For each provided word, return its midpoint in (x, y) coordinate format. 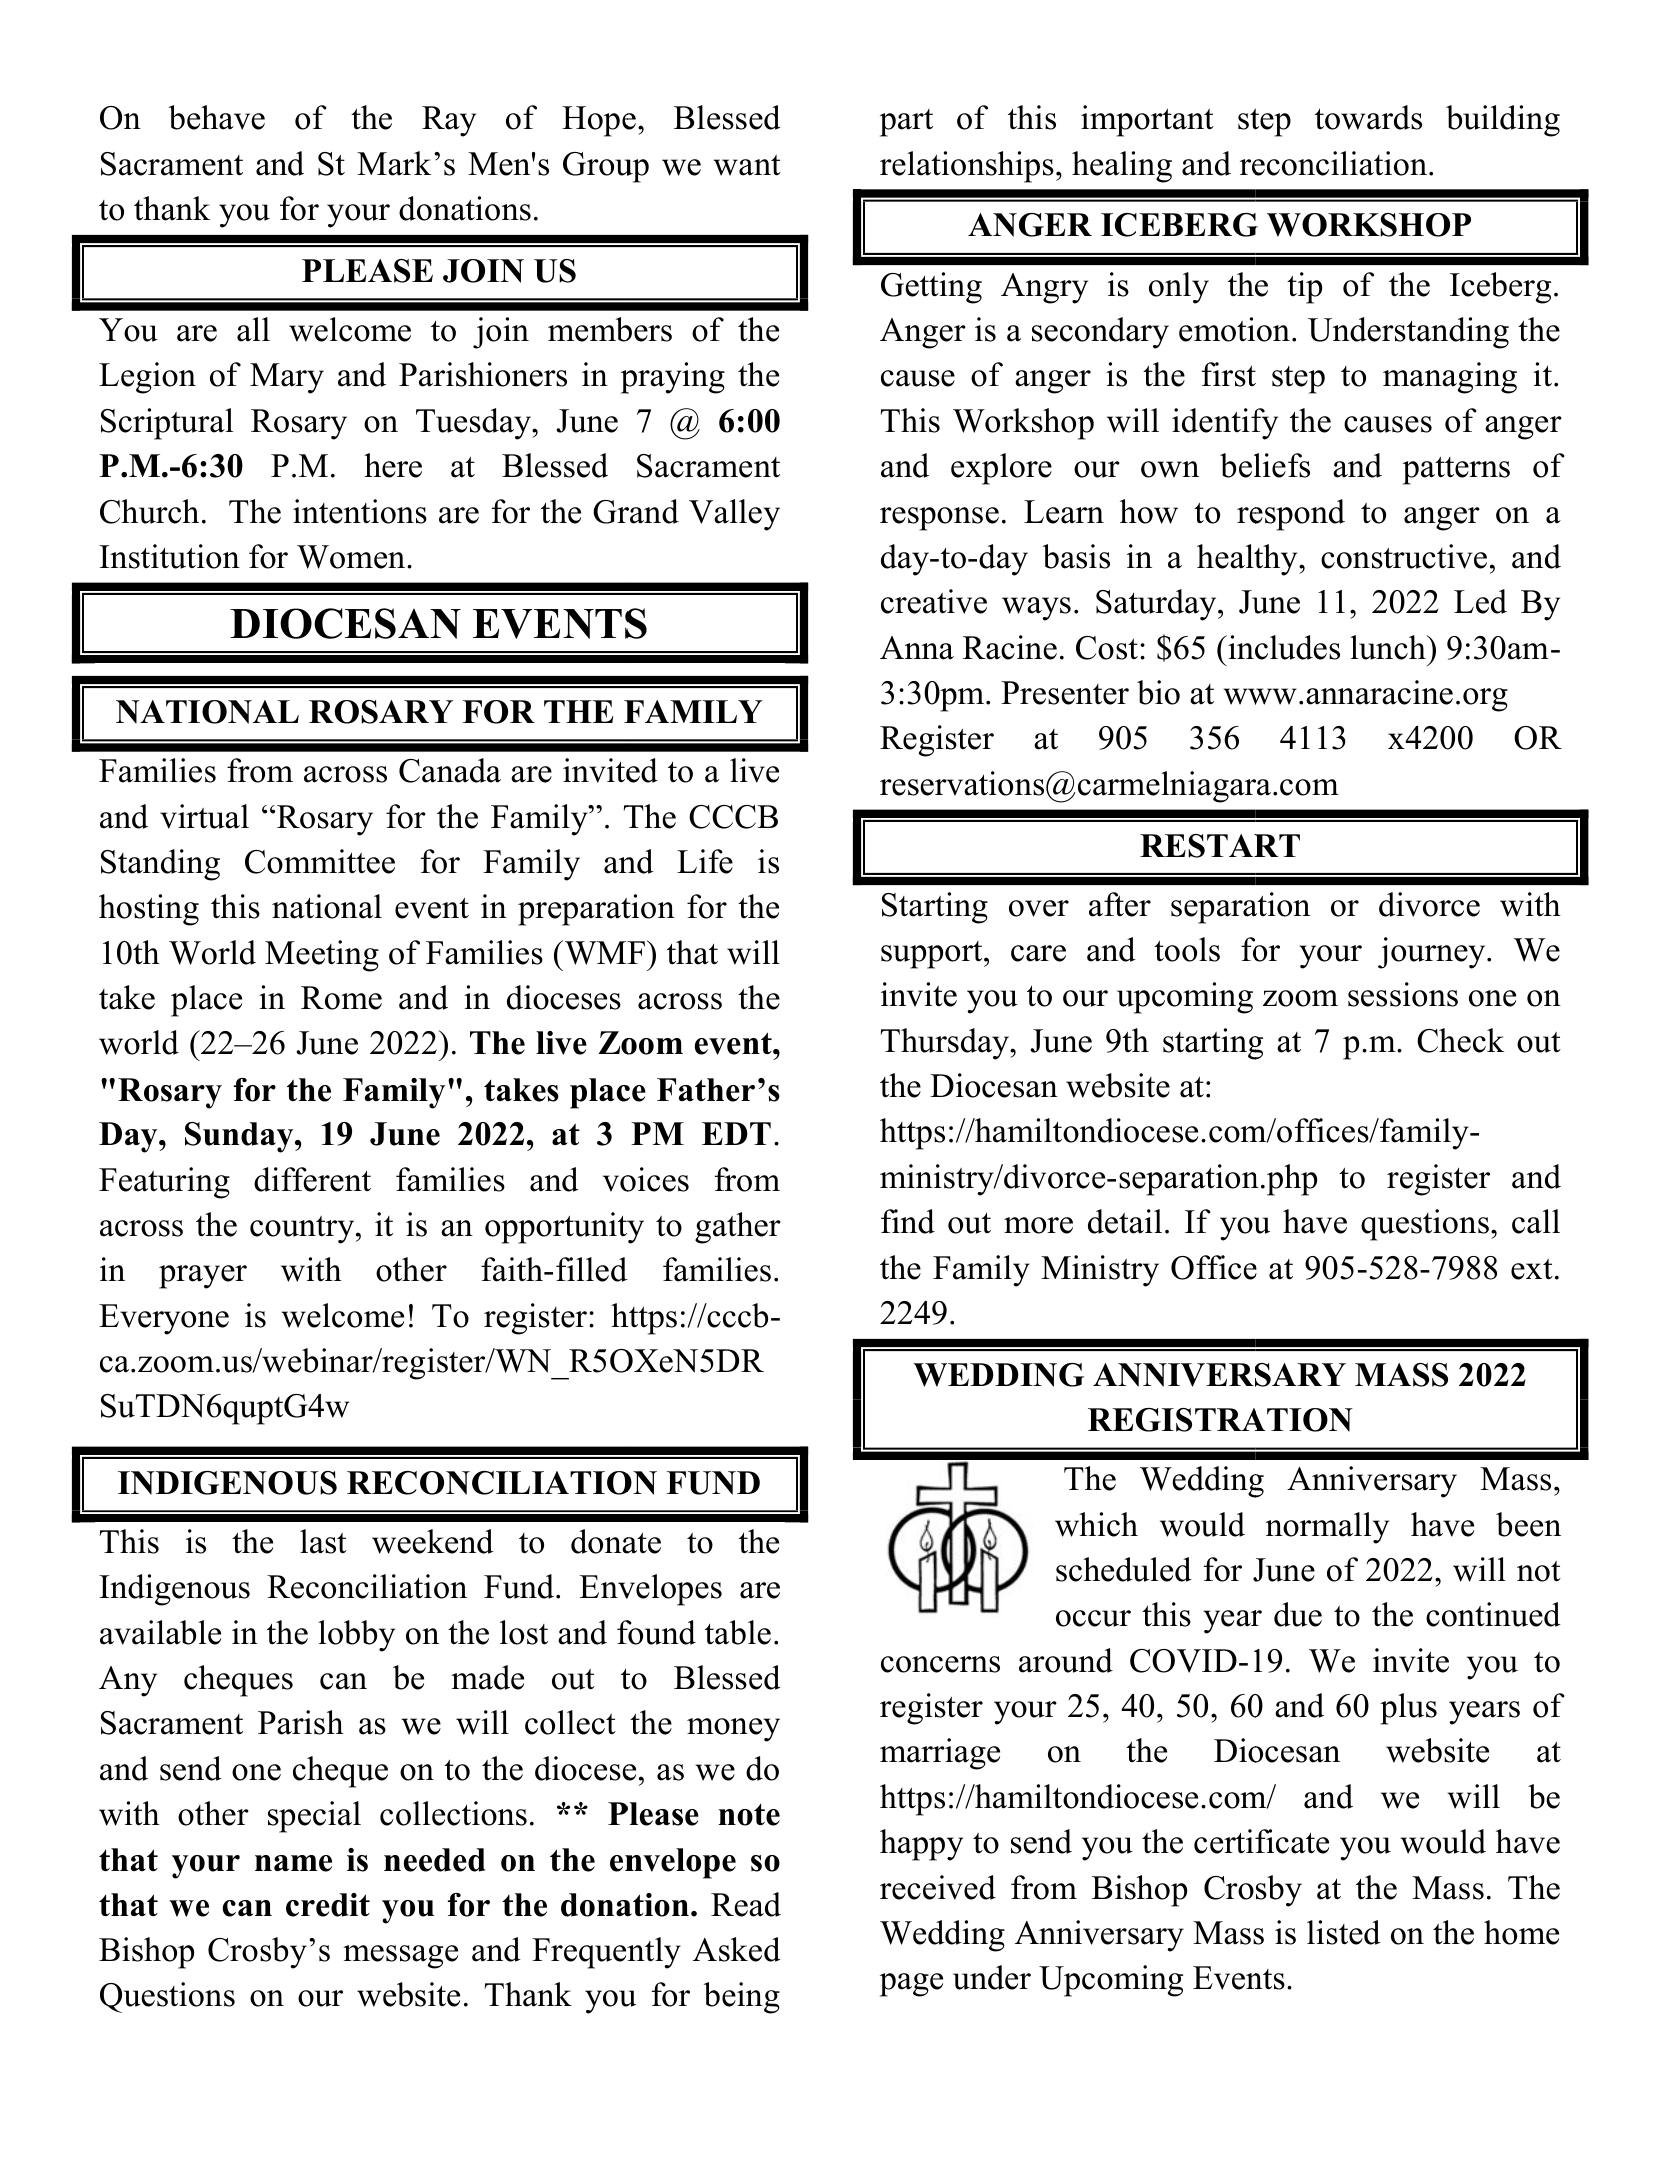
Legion (147, 378)
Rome (341, 998)
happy (921, 1845)
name (293, 1863)
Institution (169, 556)
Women (352, 557)
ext (1532, 1269)
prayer (203, 1277)
